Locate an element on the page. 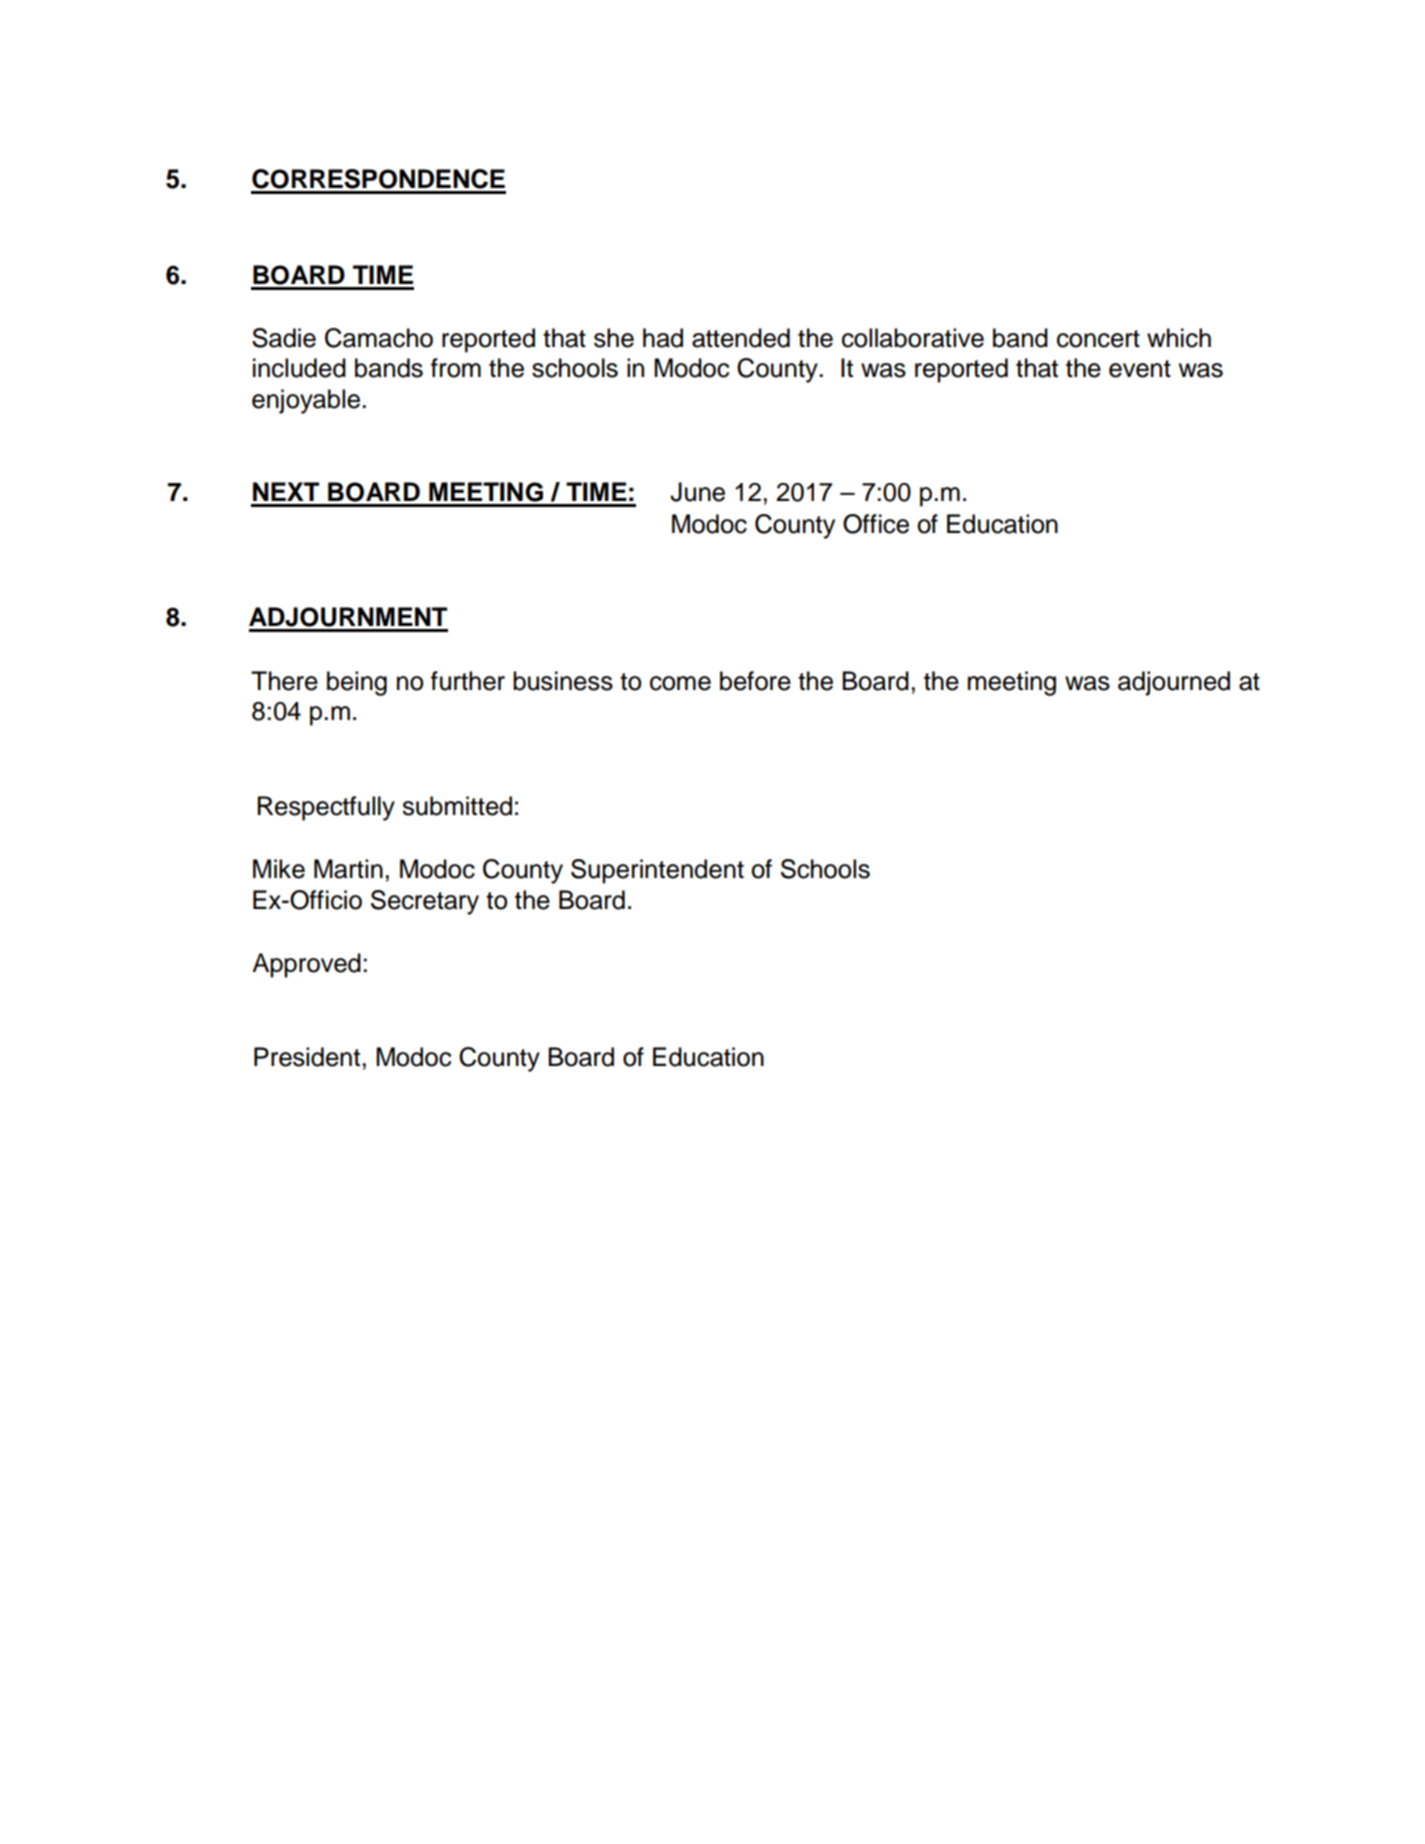 This document has height=1844, width=1425. President is located at coordinates (307, 1057).
